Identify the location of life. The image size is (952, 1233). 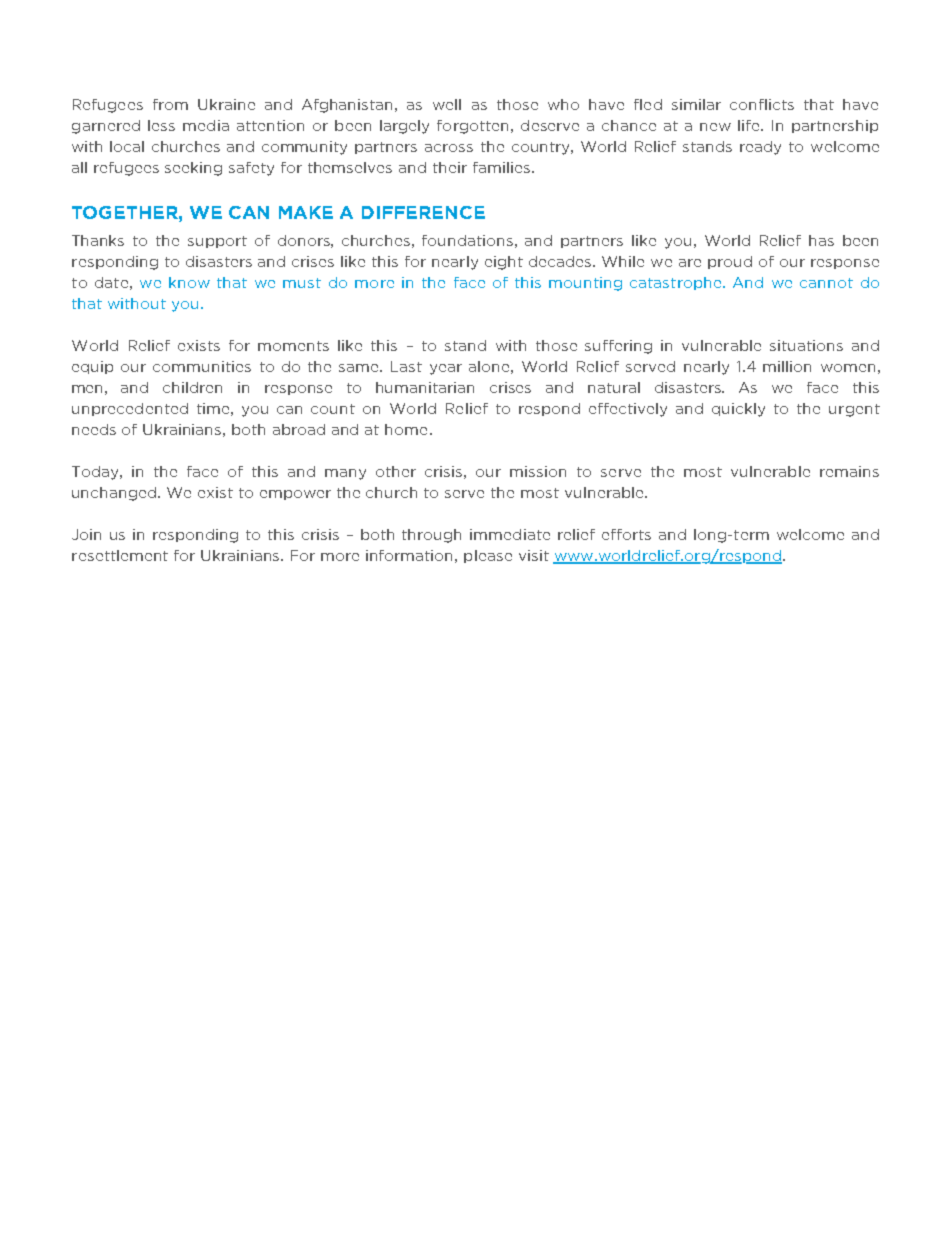
(750, 125).
